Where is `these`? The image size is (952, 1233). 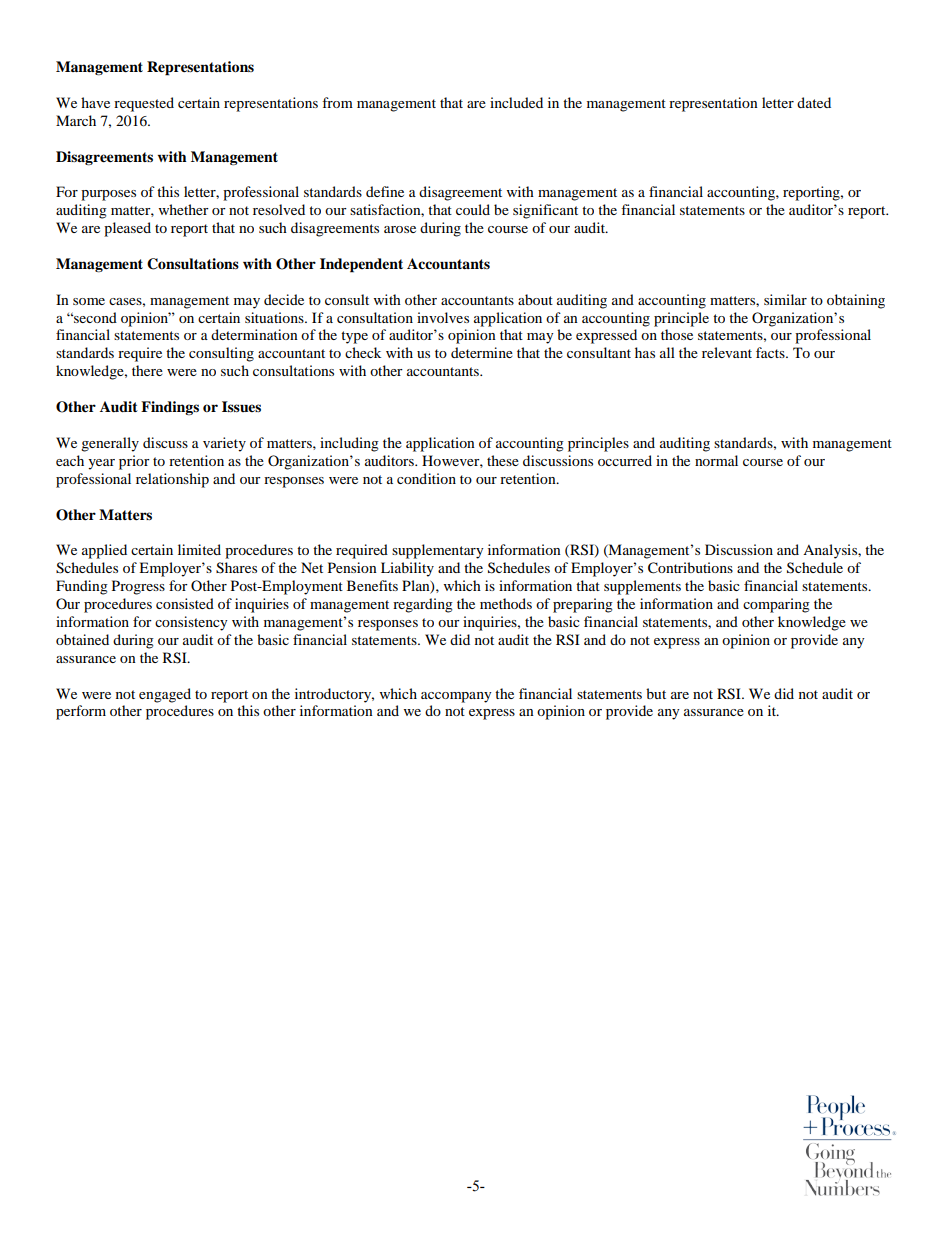
these is located at coordinates (503, 460).
